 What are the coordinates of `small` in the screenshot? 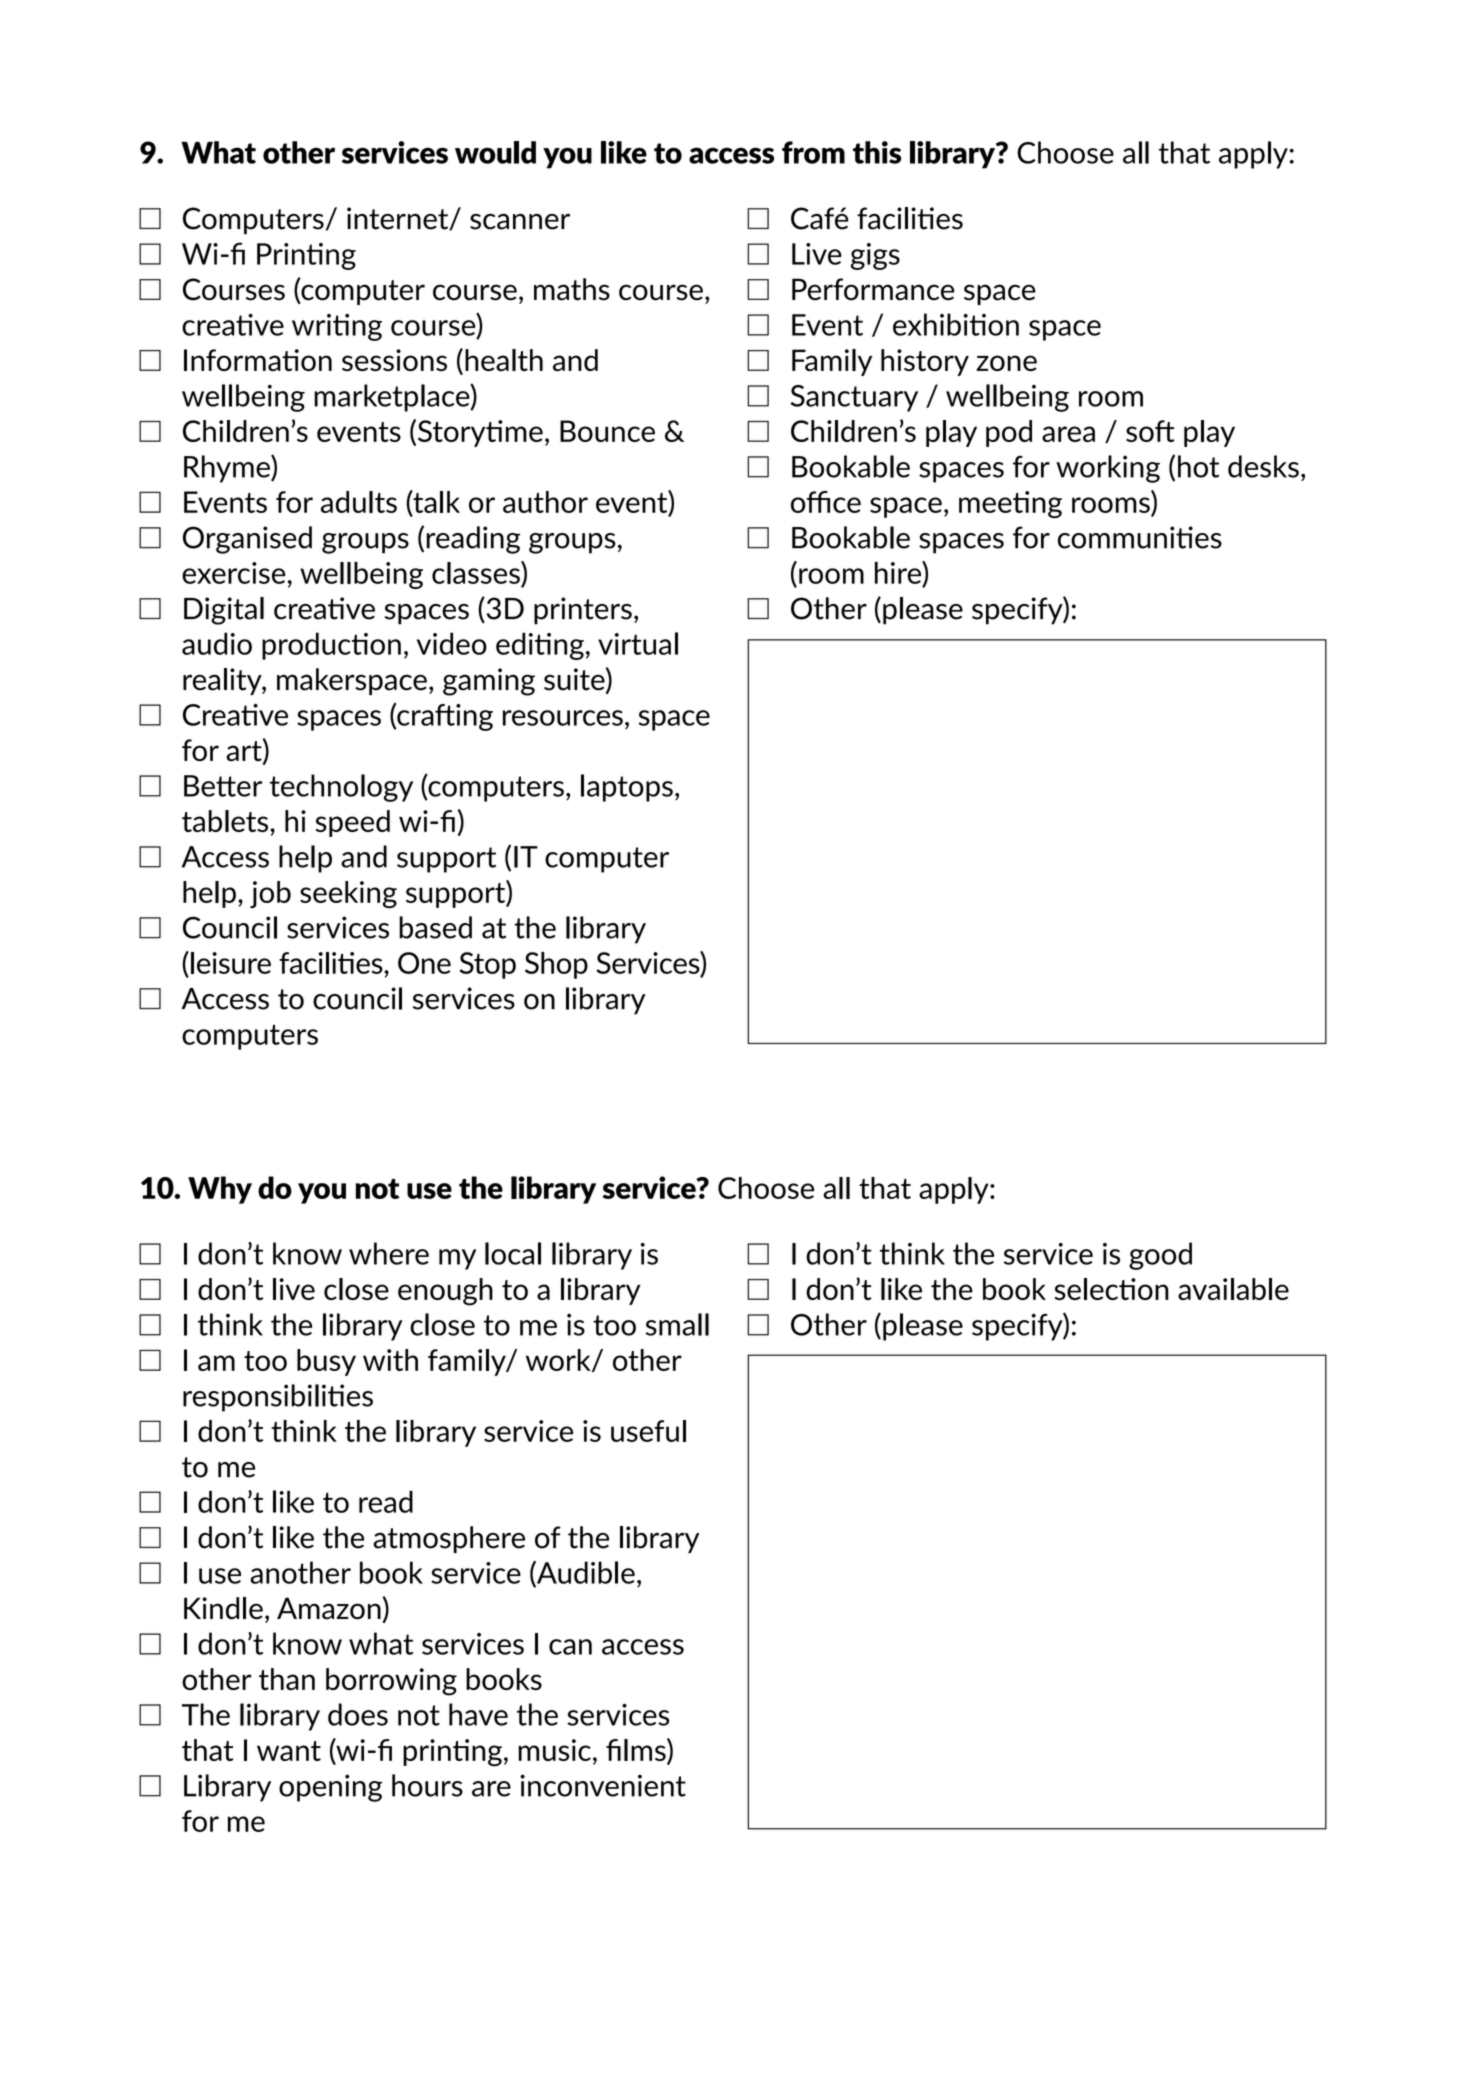 It's located at (677, 1324).
